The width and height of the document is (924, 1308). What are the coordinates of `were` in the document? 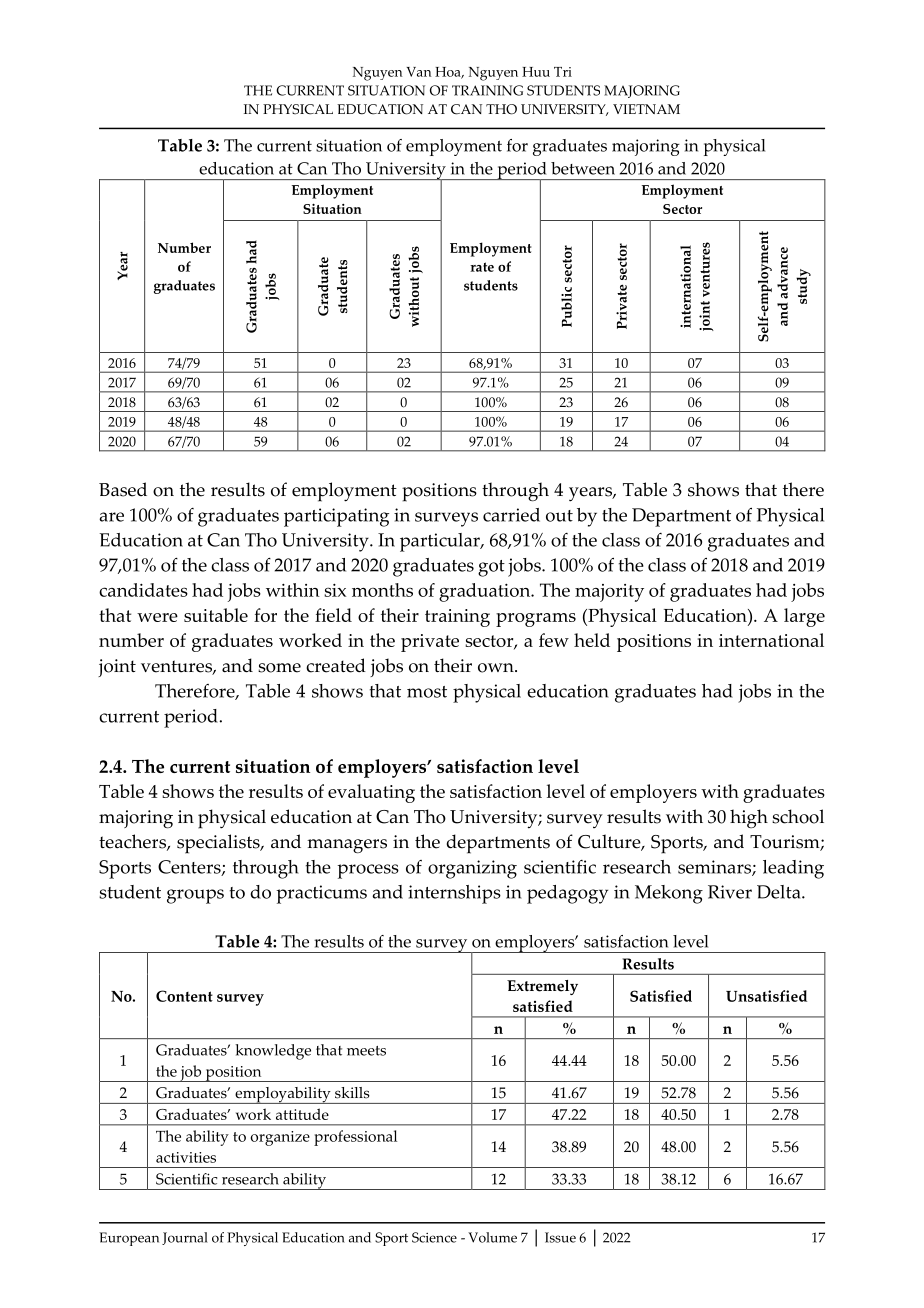 It's located at (157, 617).
